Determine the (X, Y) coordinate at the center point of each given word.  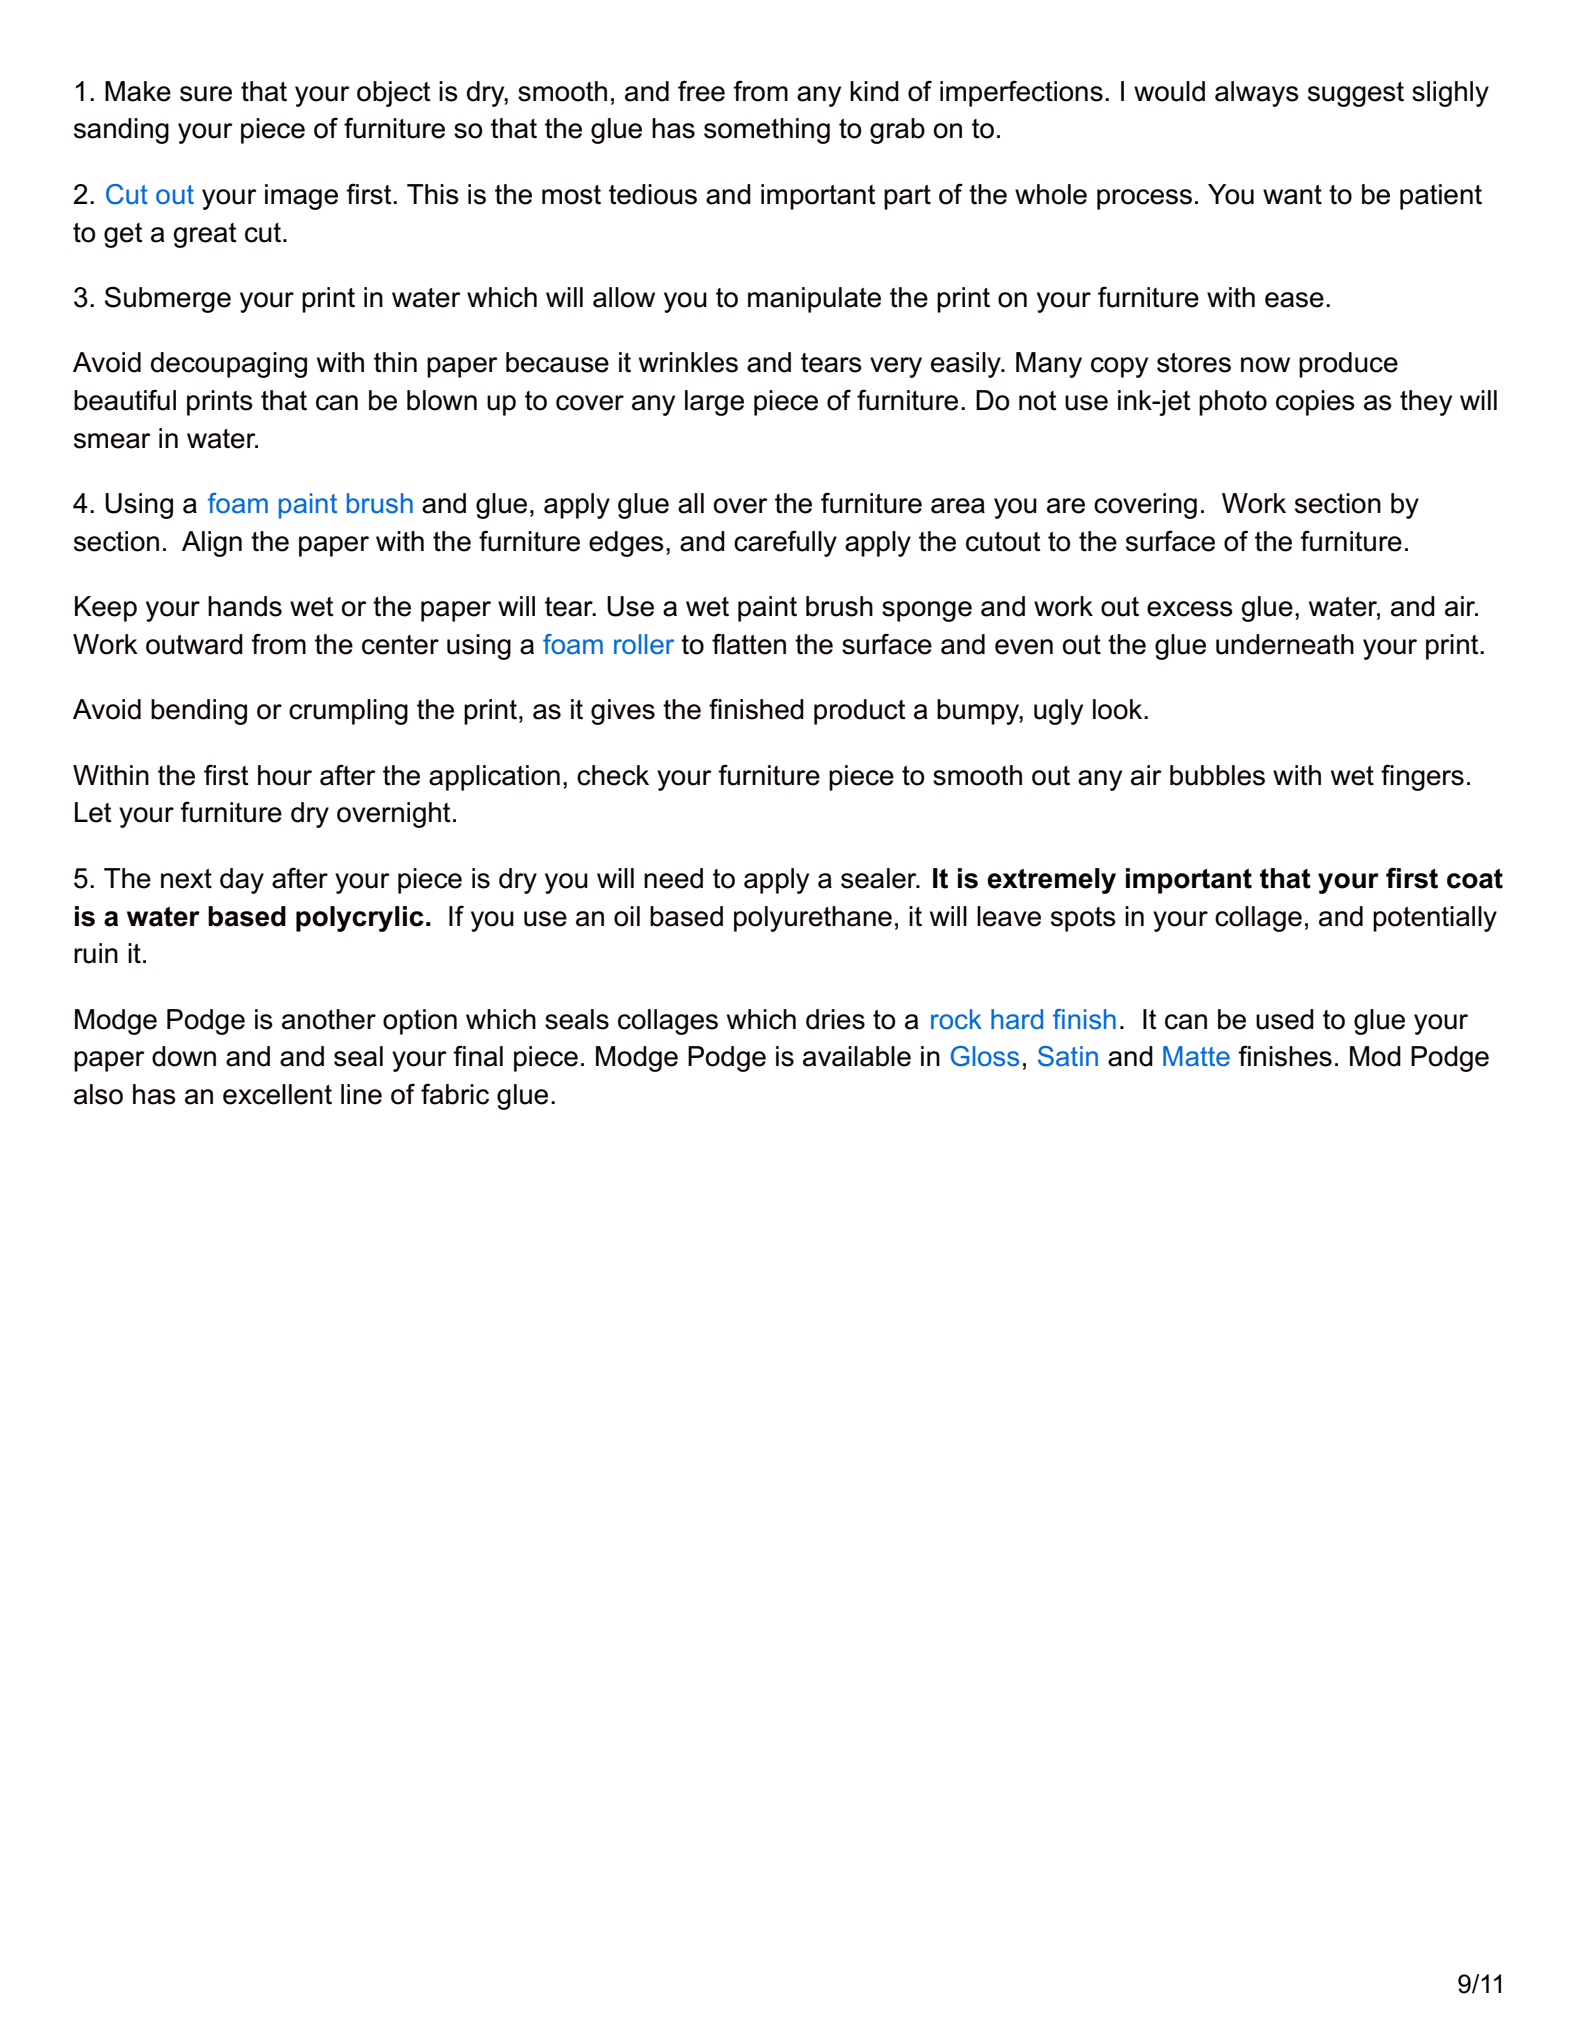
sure (206, 94)
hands (245, 606)
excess (1190, 609)
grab (897, 131)
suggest (1356, 94)
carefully (785, 543)
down (184, 1056)
